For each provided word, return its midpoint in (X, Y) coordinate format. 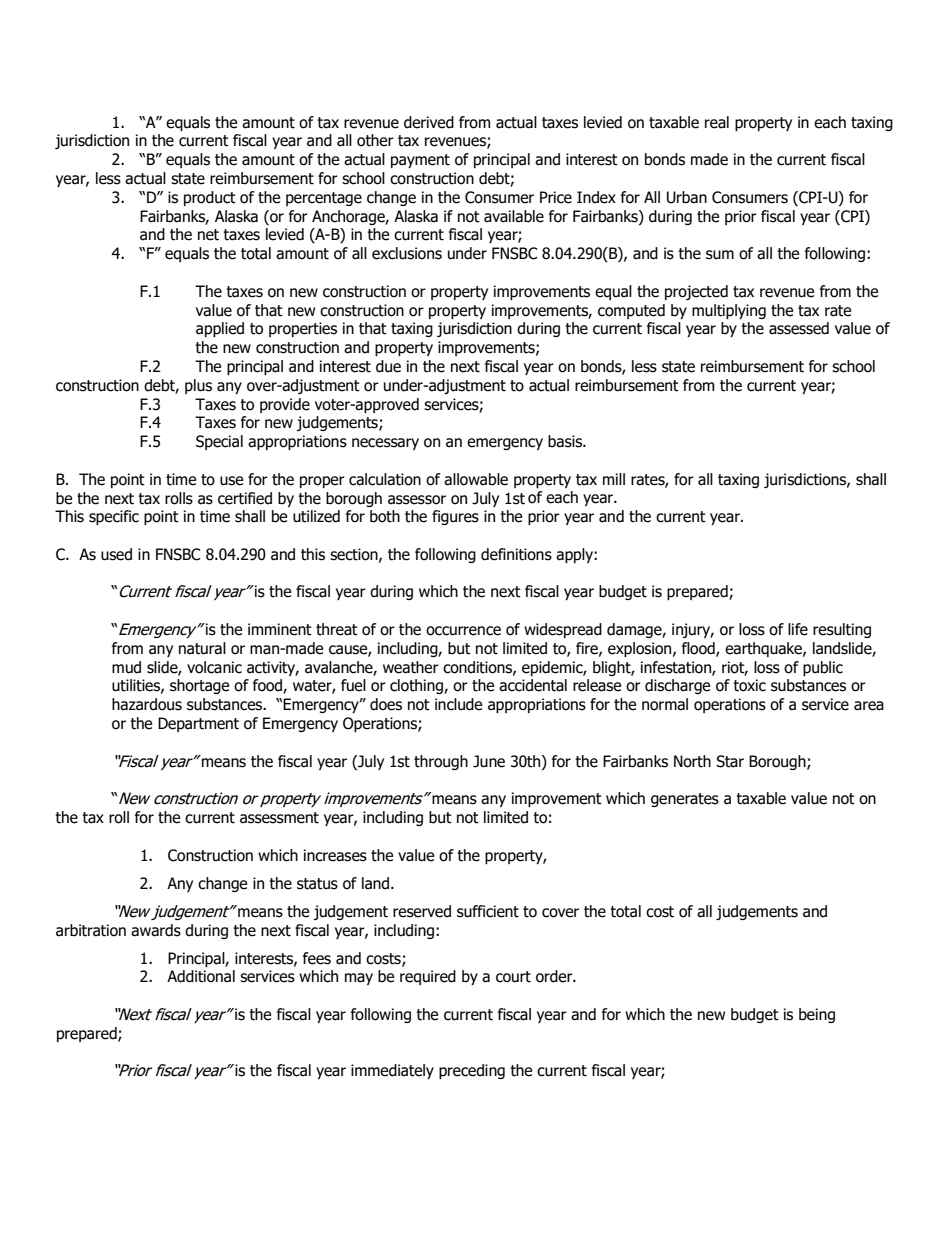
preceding (472, 1071)
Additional (201, 976)
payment (420, 161)
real (717, 122)
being (817, 1015)
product (210, 198)
